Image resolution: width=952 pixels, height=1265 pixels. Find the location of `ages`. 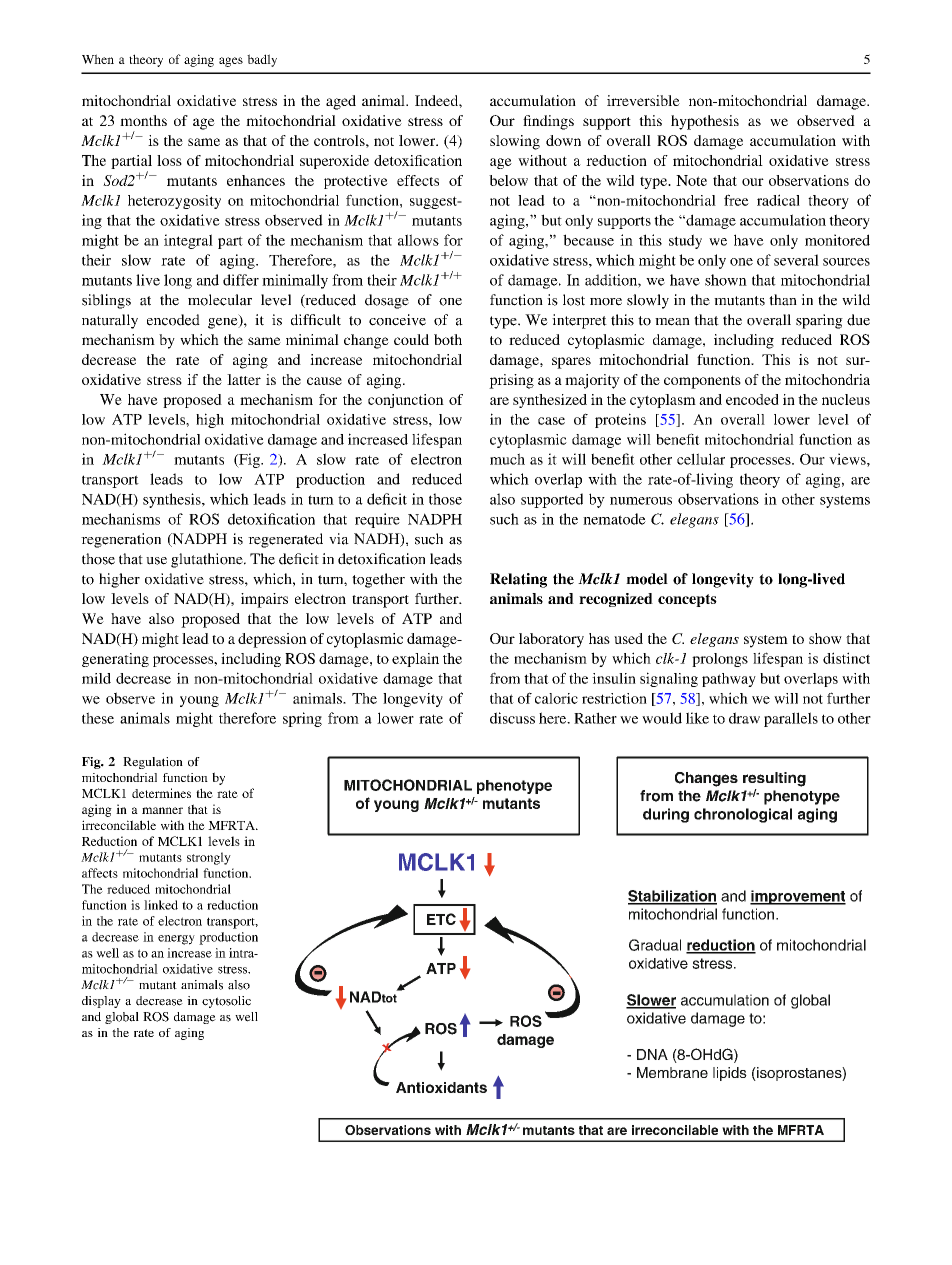

ages is located at coordinates (231, 62).
